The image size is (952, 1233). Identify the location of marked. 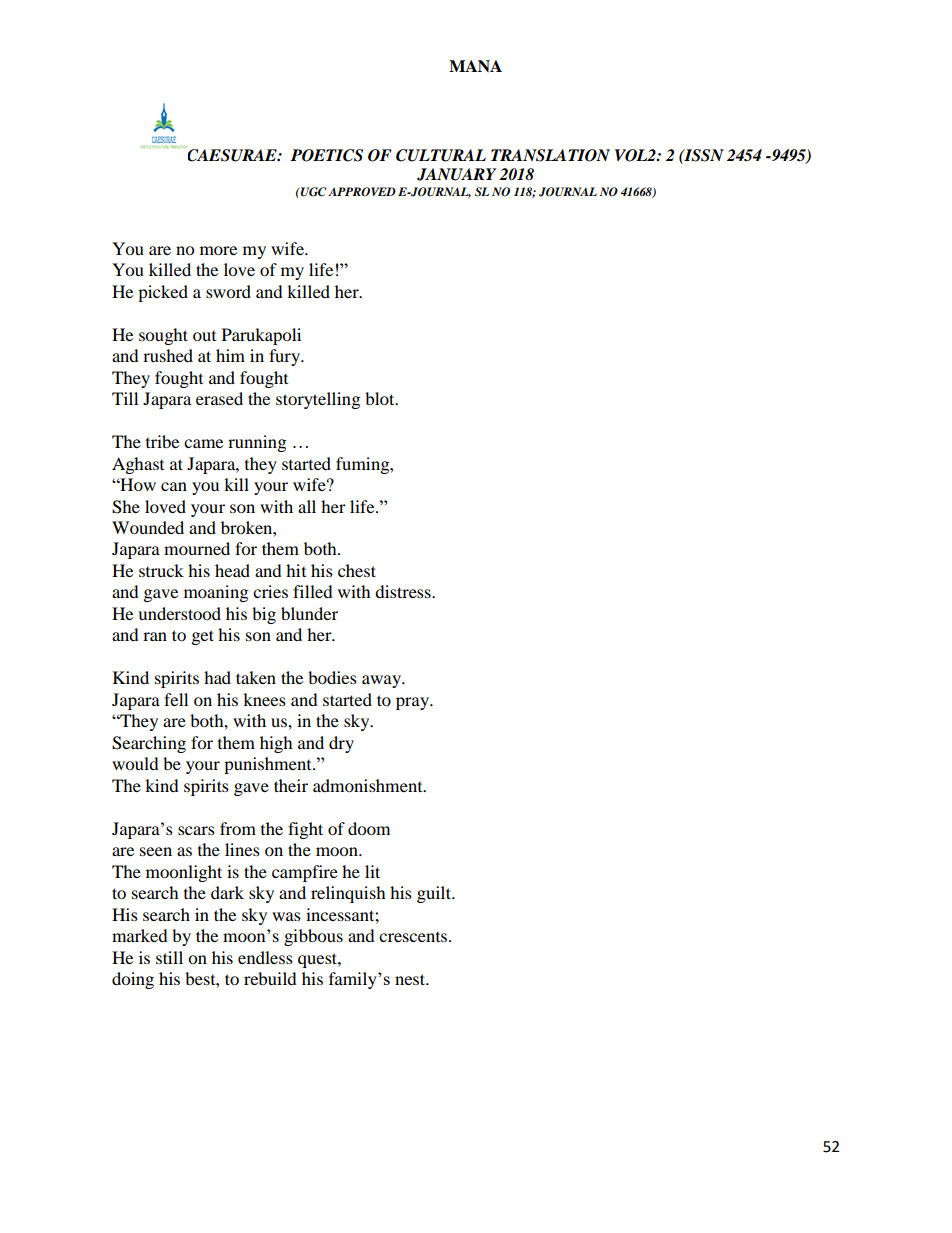
(140, 935).
